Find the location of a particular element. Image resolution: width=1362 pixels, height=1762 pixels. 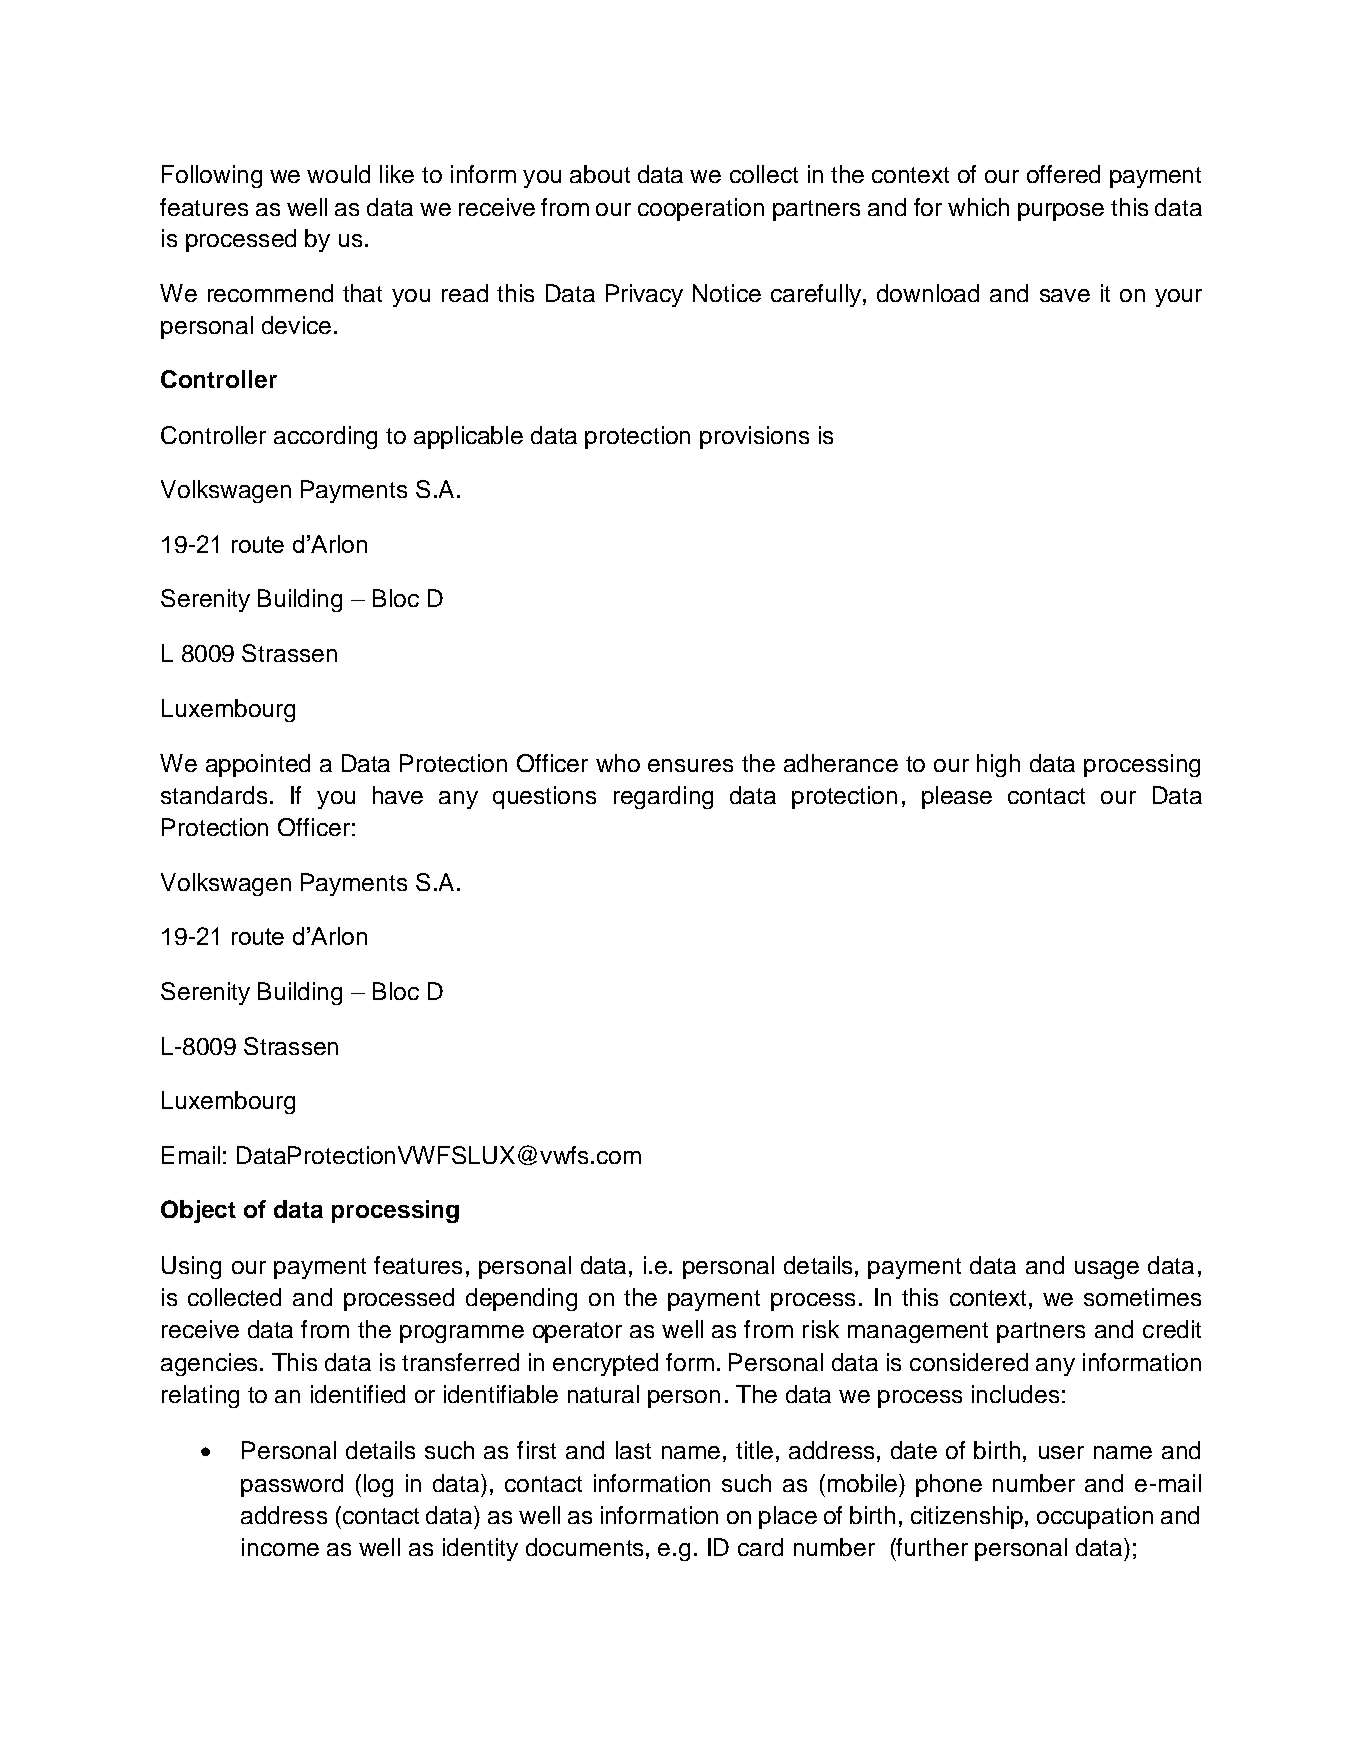

provisions is located at coordinates (754, 437).
